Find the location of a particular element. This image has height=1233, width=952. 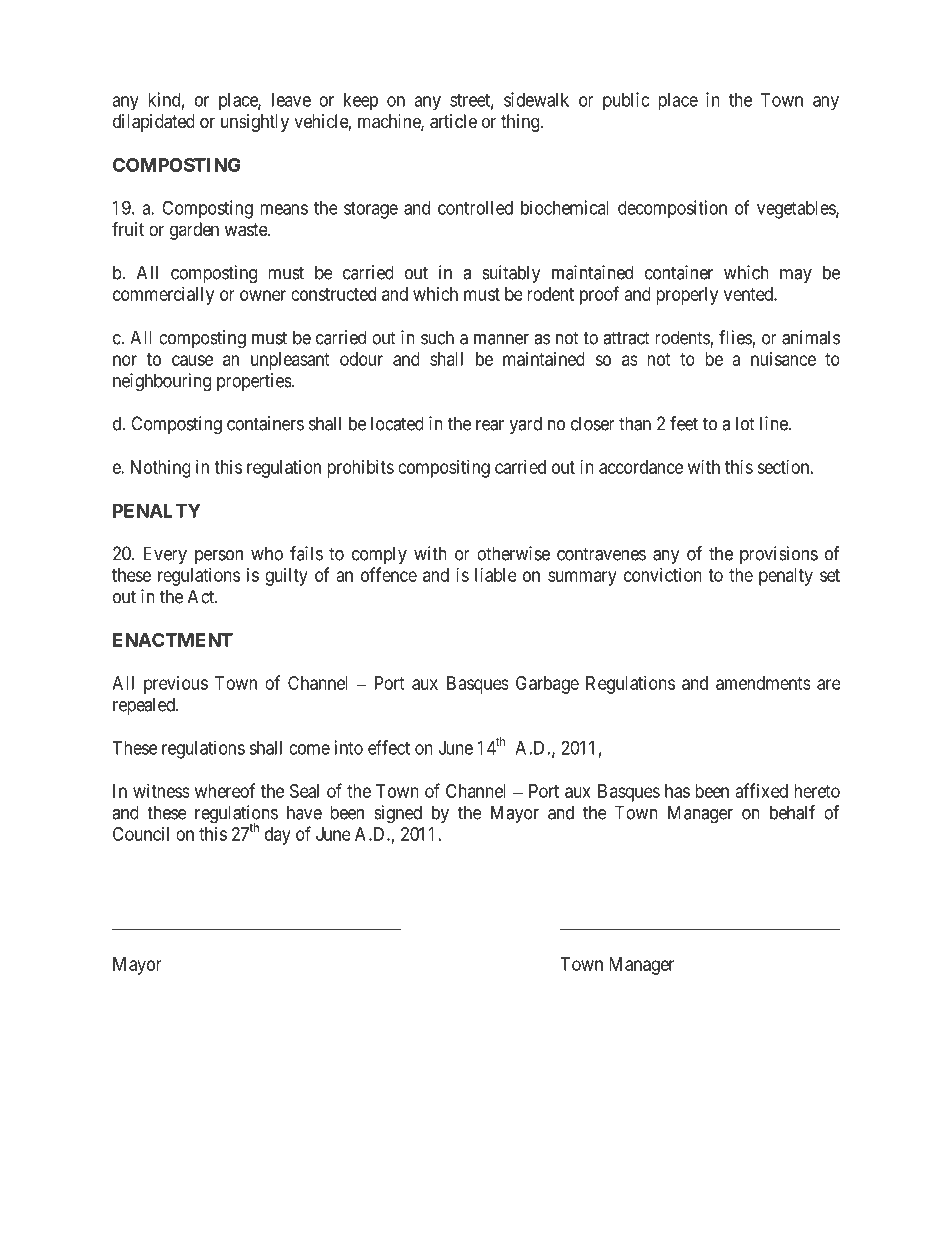

signed is located at coordinates (398, 814).
